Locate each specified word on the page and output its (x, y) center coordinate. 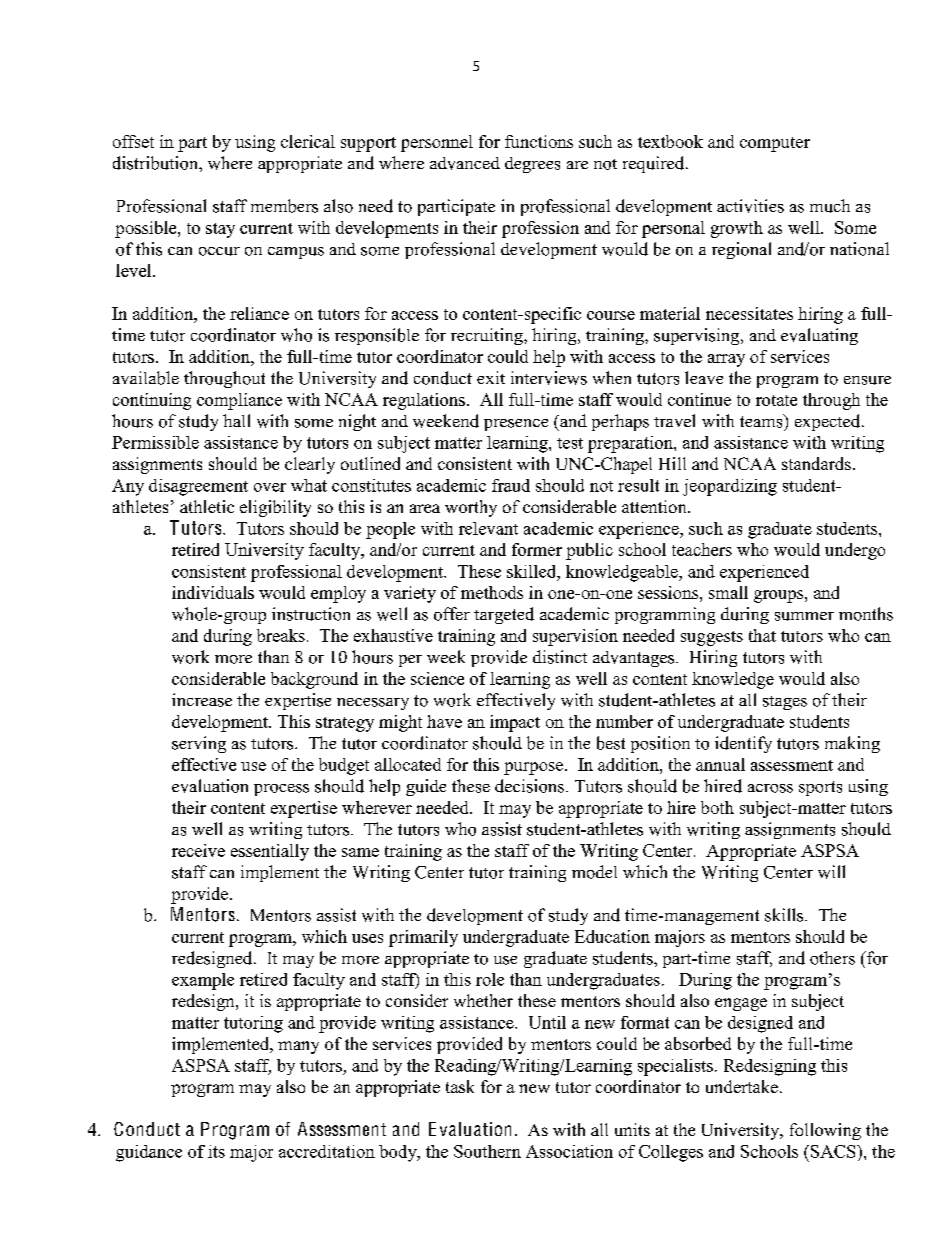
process (281, 790)
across (770, 788)
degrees (532, 165)
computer (775, 144)
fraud (511, 485)
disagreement (198, 487)
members (284, 206)
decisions (529, 786)
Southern (487, 1151)
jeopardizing (730, 487)
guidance (149, 1153)
